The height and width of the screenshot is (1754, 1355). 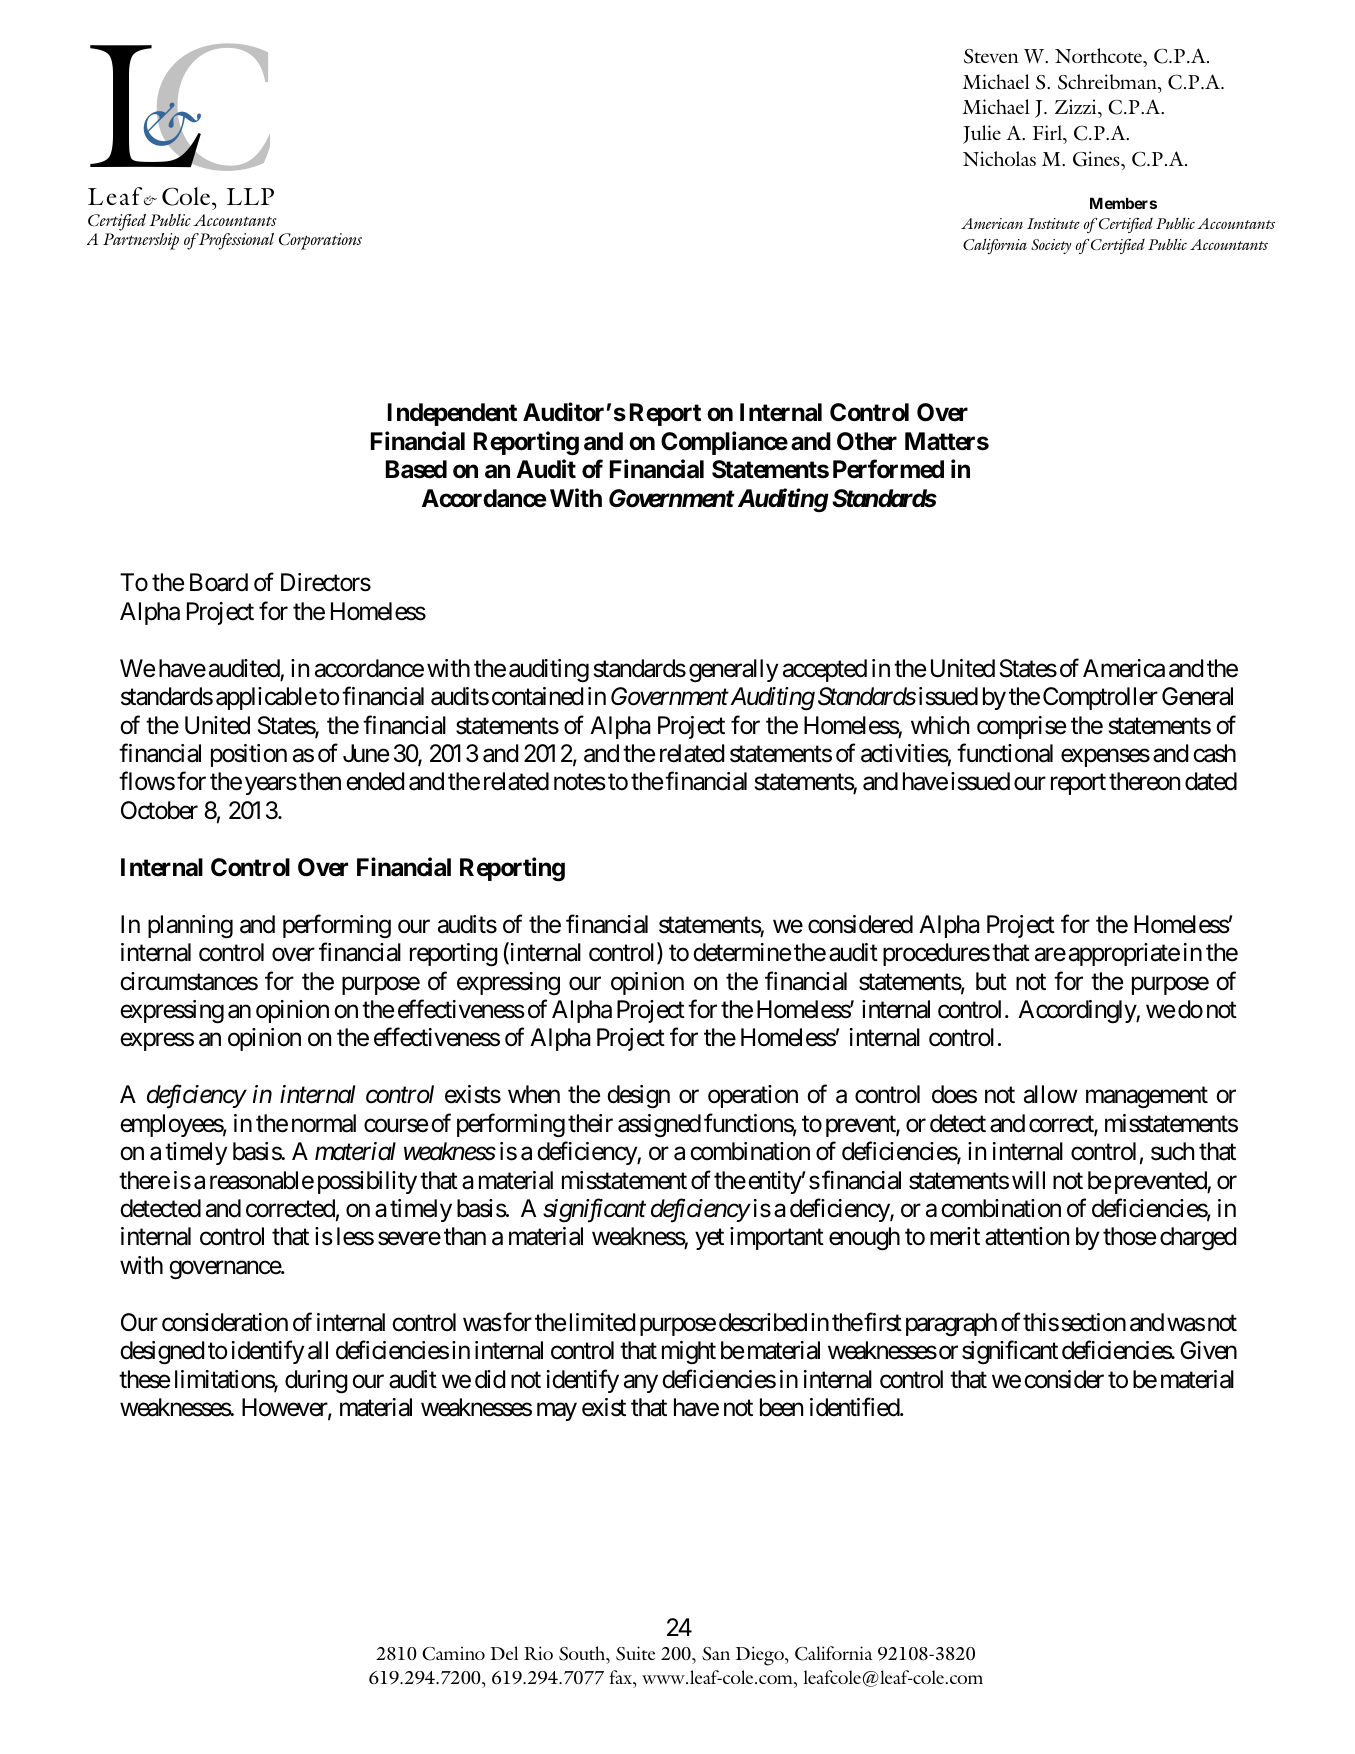 I want to click on planning, so click(x=190, y=927).
